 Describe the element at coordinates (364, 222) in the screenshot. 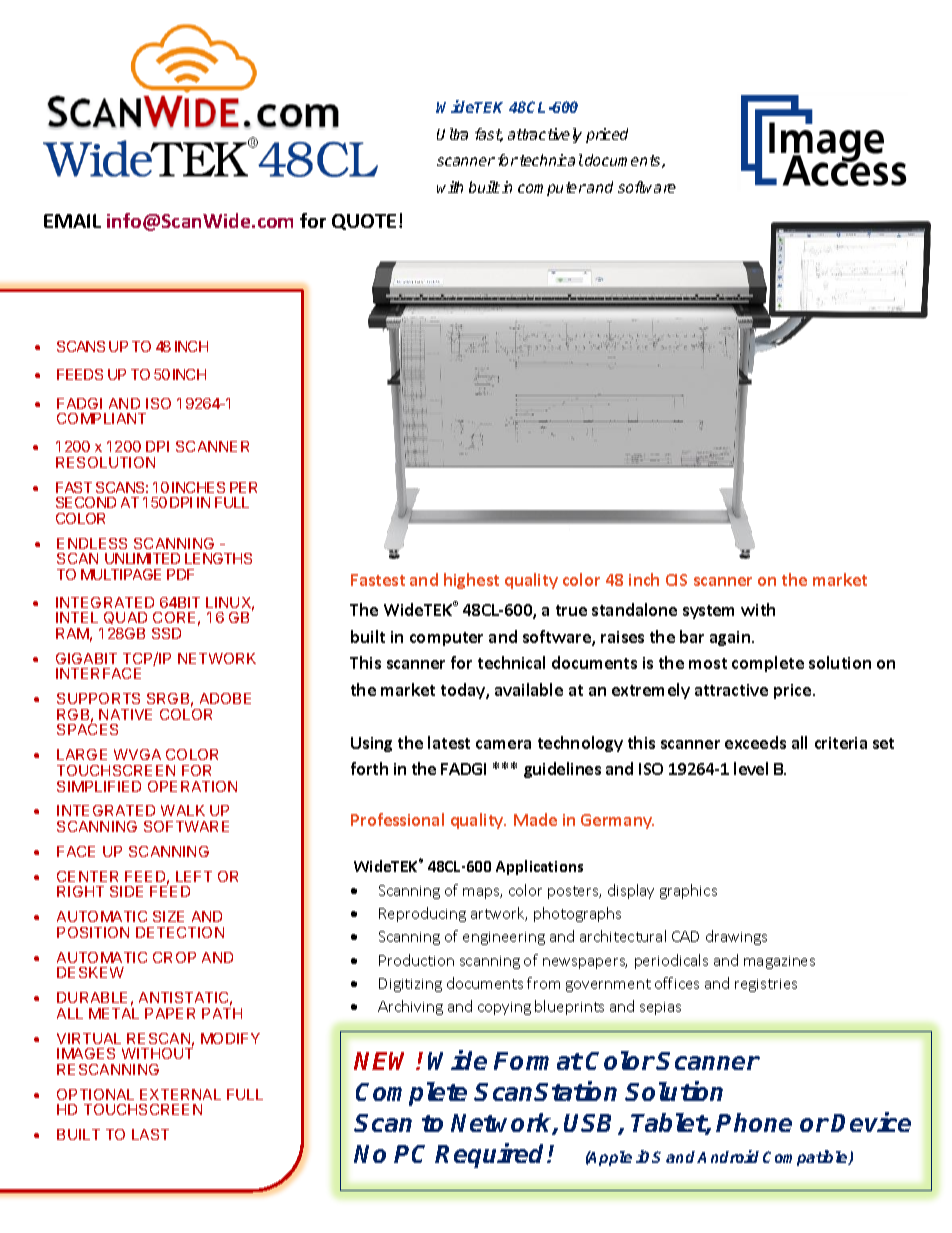

I see `QUOTE` at that location.
